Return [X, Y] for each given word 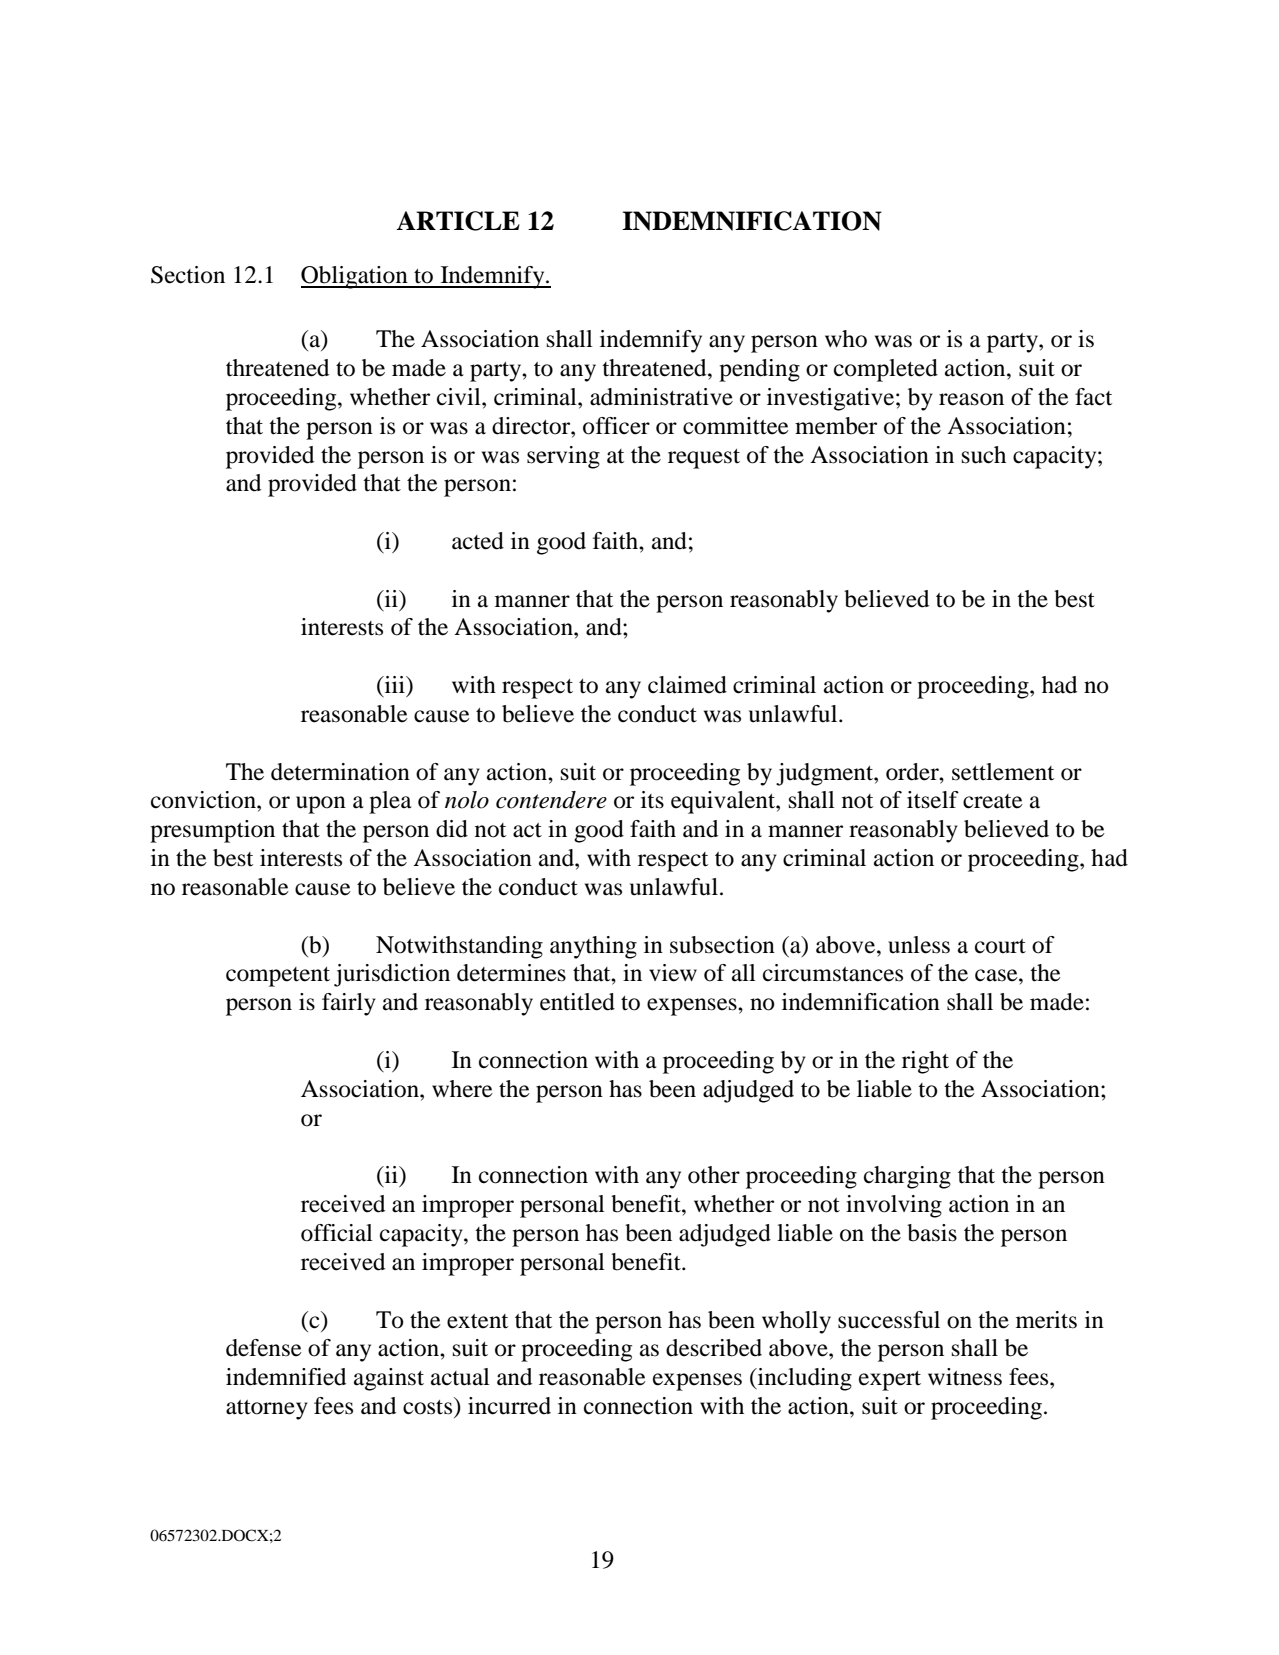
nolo [467, 800]
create [993, 801]
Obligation [355, 277]
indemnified [286, 1377]
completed [886, 370]
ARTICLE [458, 221]
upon [321, 805]
